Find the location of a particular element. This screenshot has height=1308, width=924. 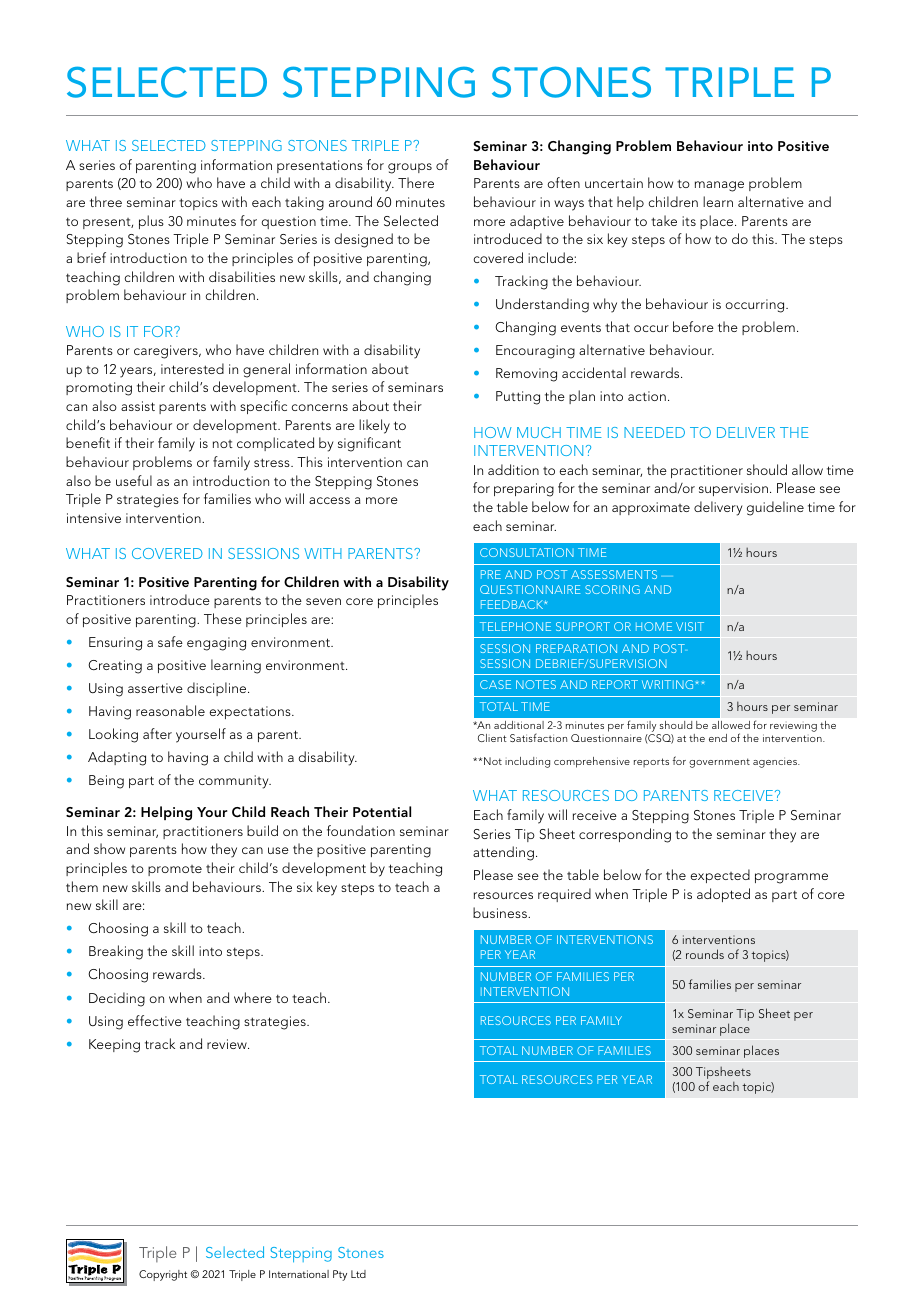

government is located at coordinates (719, 763).
